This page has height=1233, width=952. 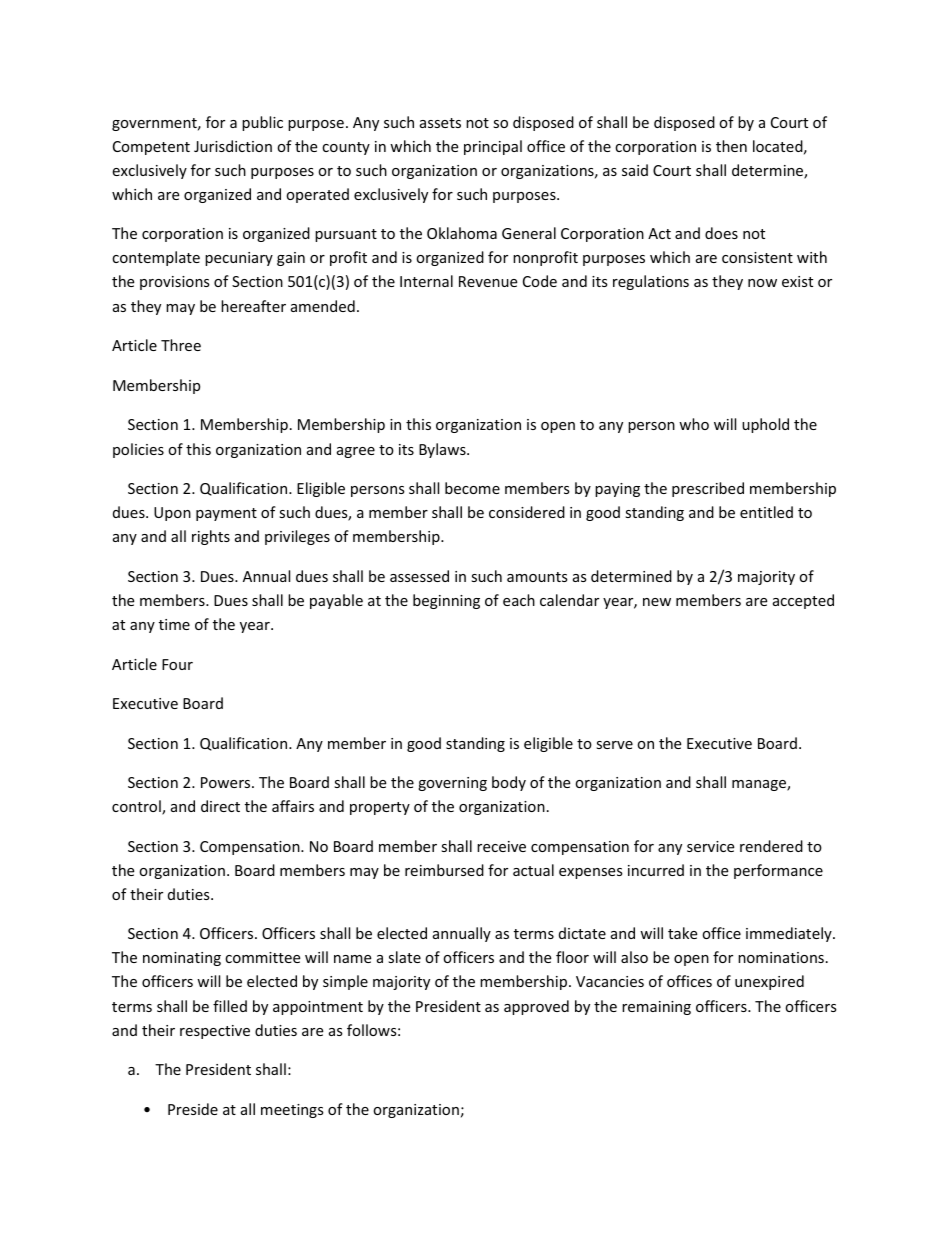 What do you see at coordinates (446, 601) in the page?
I see `beginning` at bounding box center [446, 601].
